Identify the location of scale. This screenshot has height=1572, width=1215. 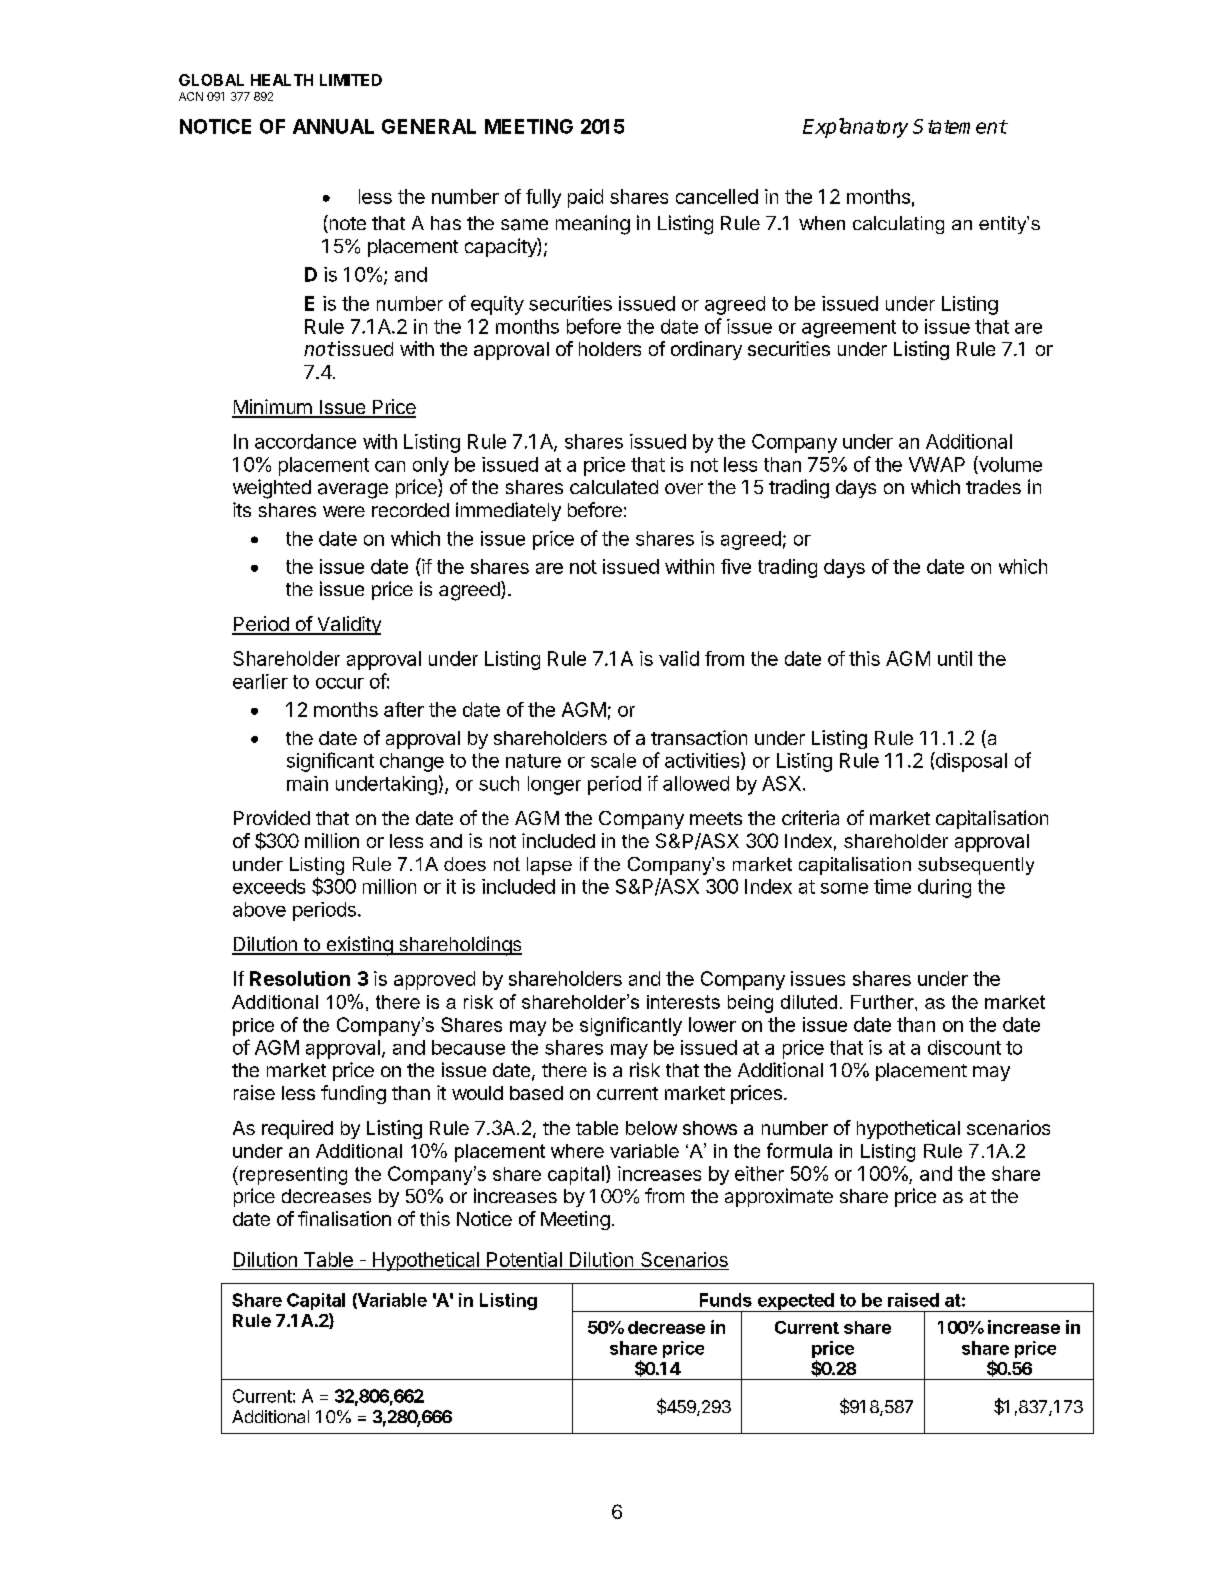
(613, 760).
